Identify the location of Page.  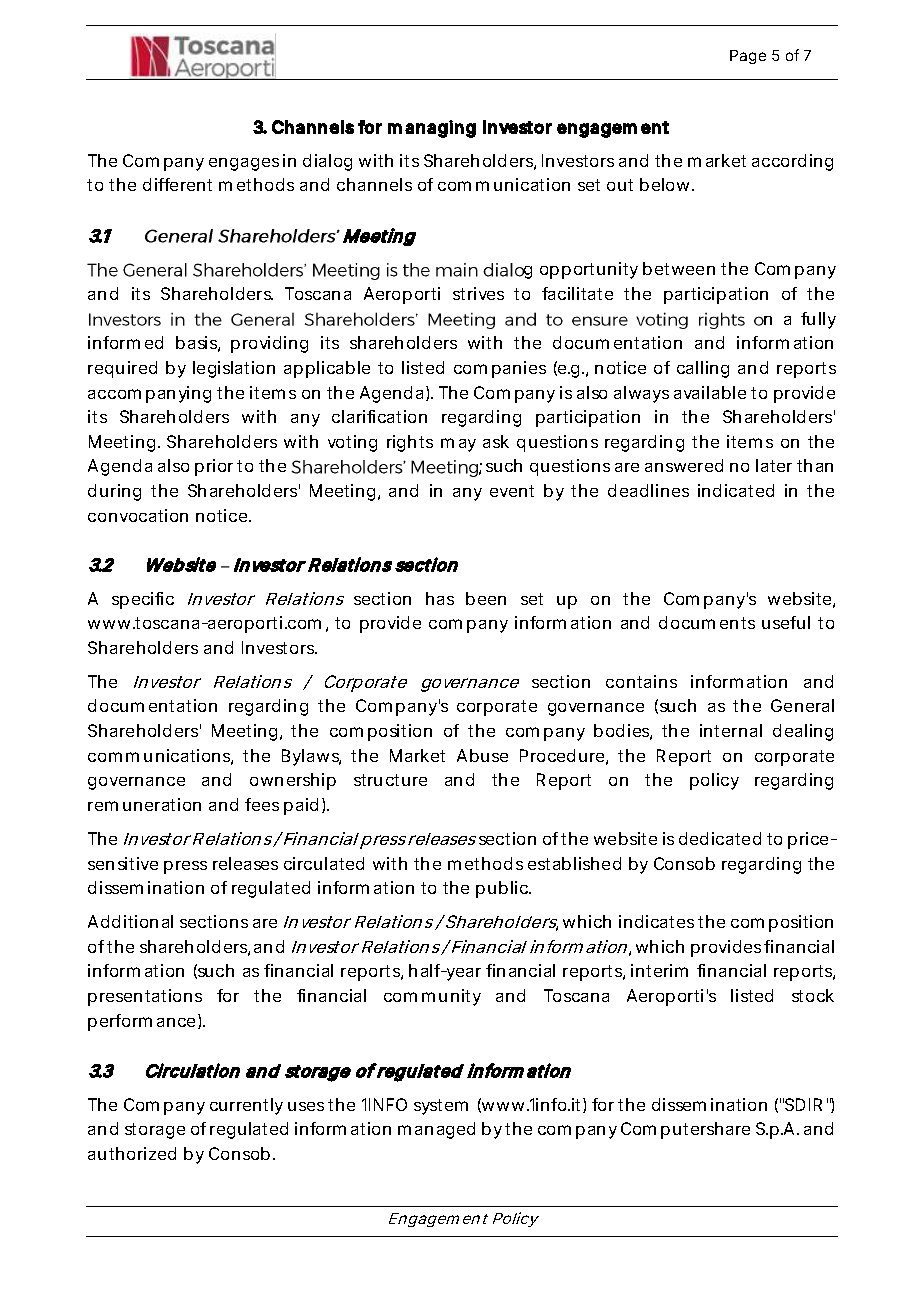
(748, 57).
